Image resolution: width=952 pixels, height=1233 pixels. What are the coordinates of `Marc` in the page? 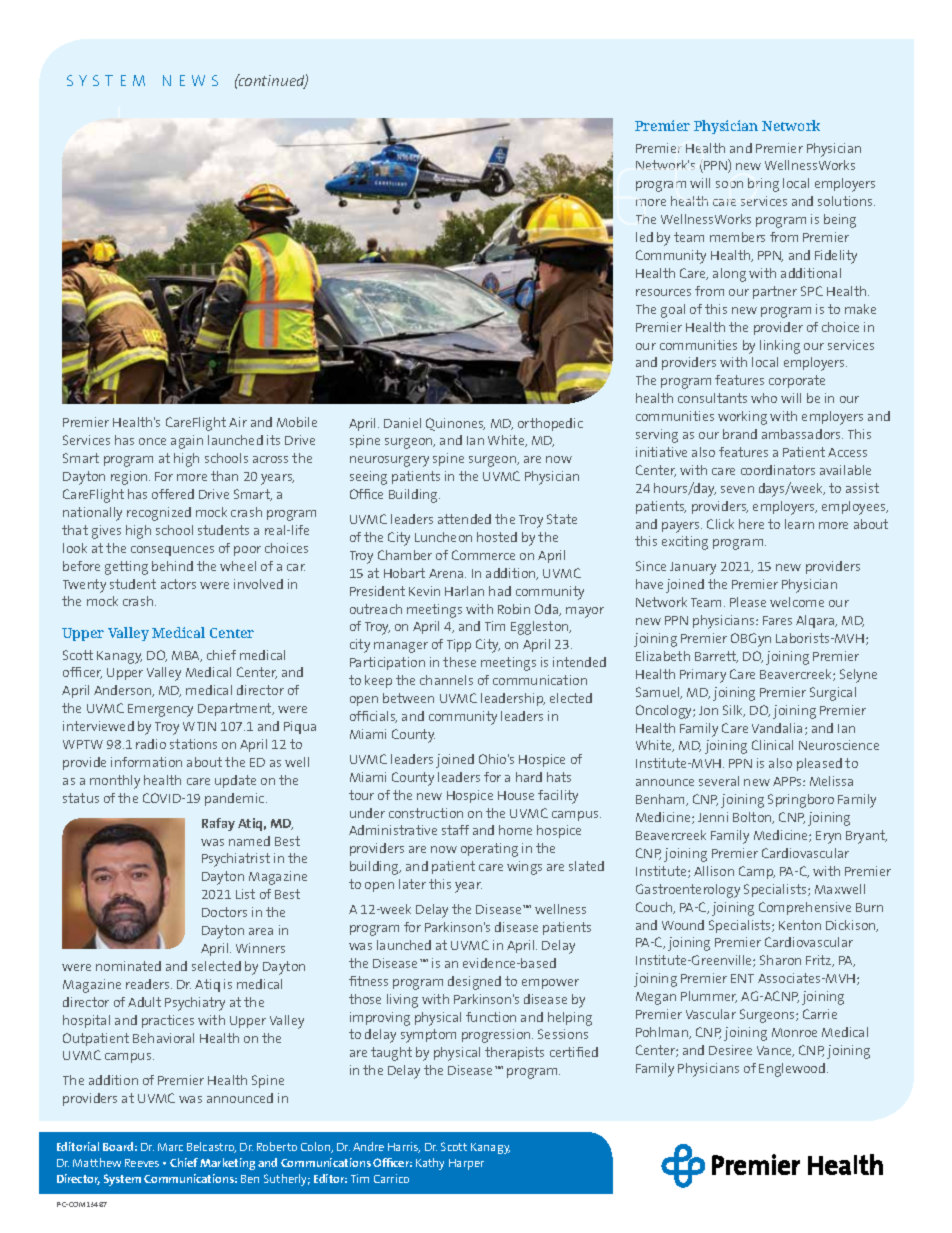 It's located at (170, 1147).
